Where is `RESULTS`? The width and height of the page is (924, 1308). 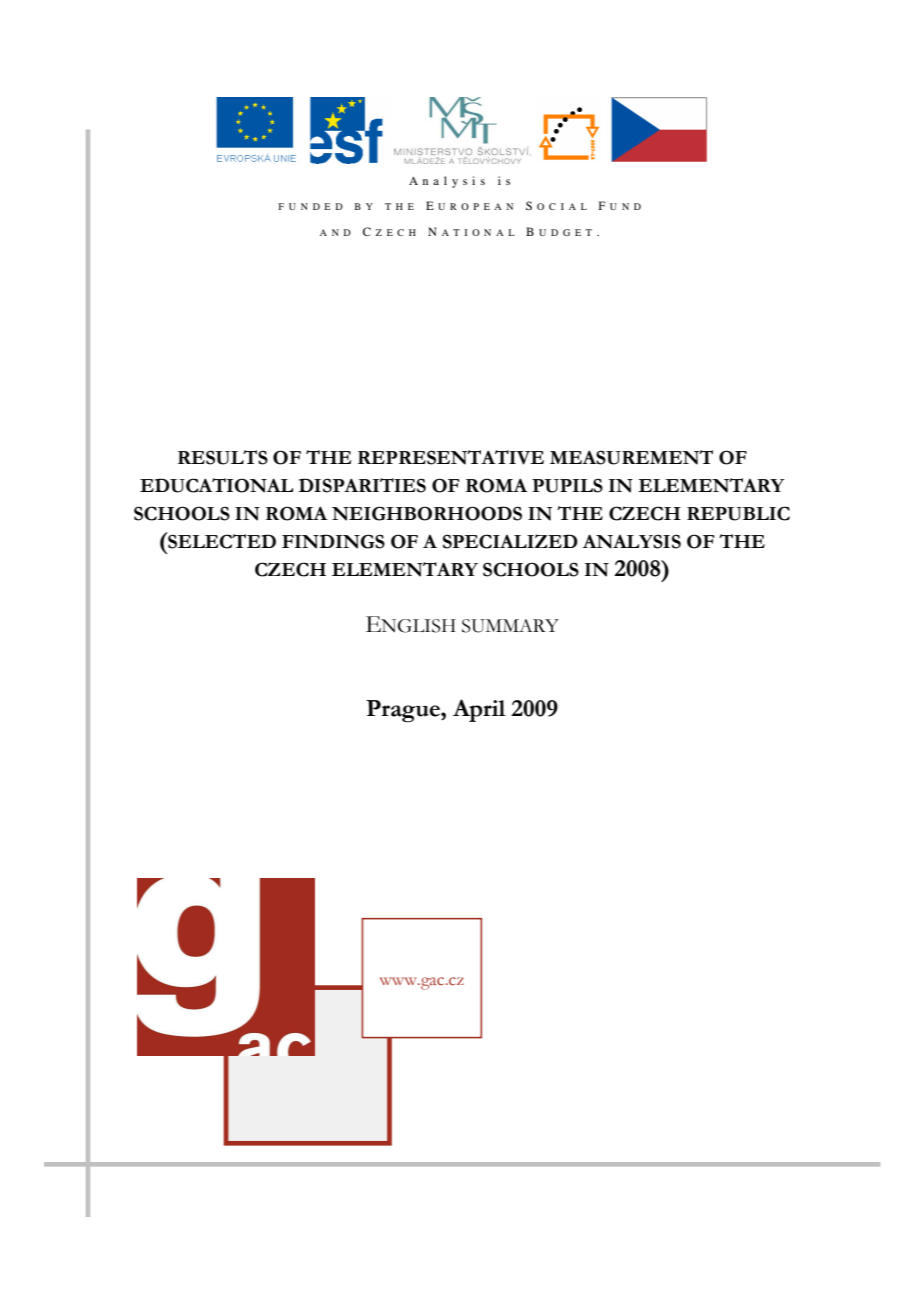 RESULTS is located at coordinates (223, 457).
